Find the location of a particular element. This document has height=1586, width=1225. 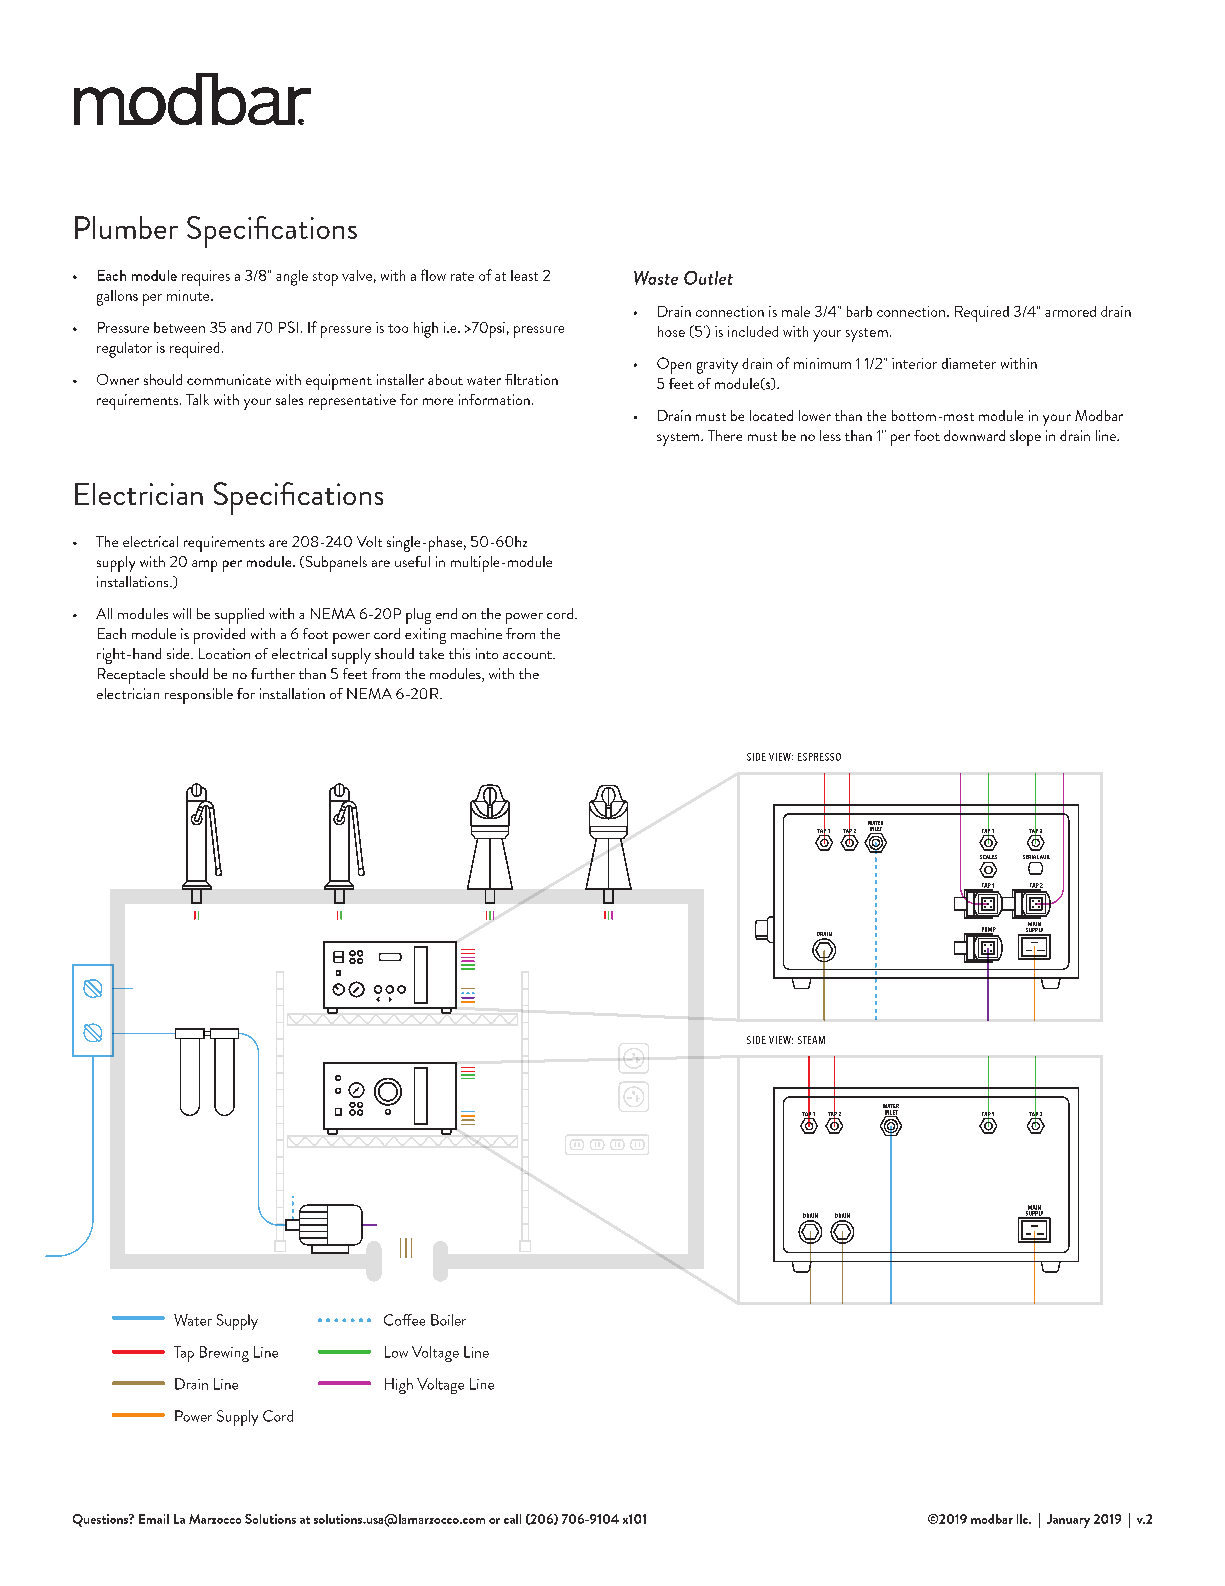

Email is located at coordinates (154, 1519).
